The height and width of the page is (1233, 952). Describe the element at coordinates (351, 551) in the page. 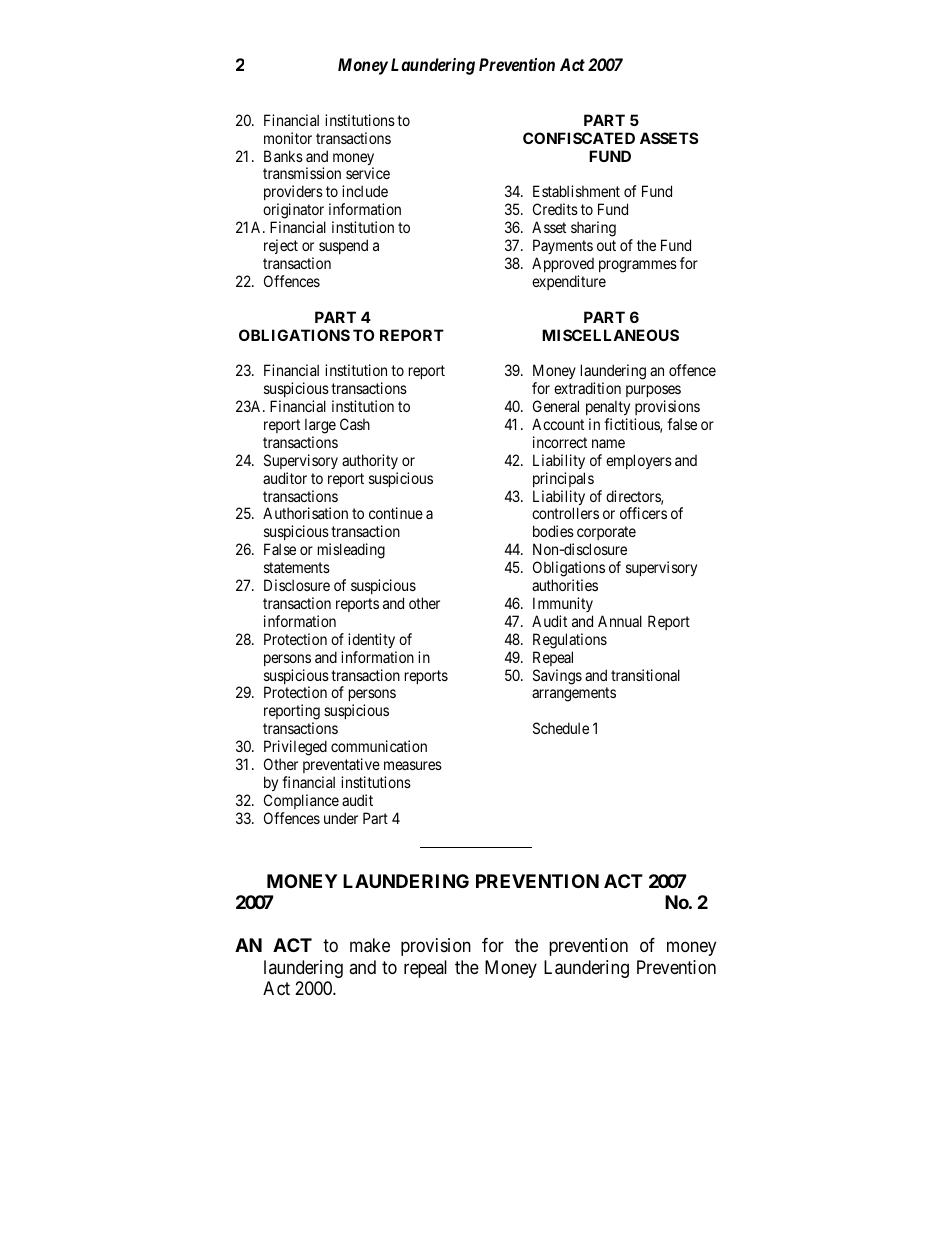

I see `misleading` at that location.
